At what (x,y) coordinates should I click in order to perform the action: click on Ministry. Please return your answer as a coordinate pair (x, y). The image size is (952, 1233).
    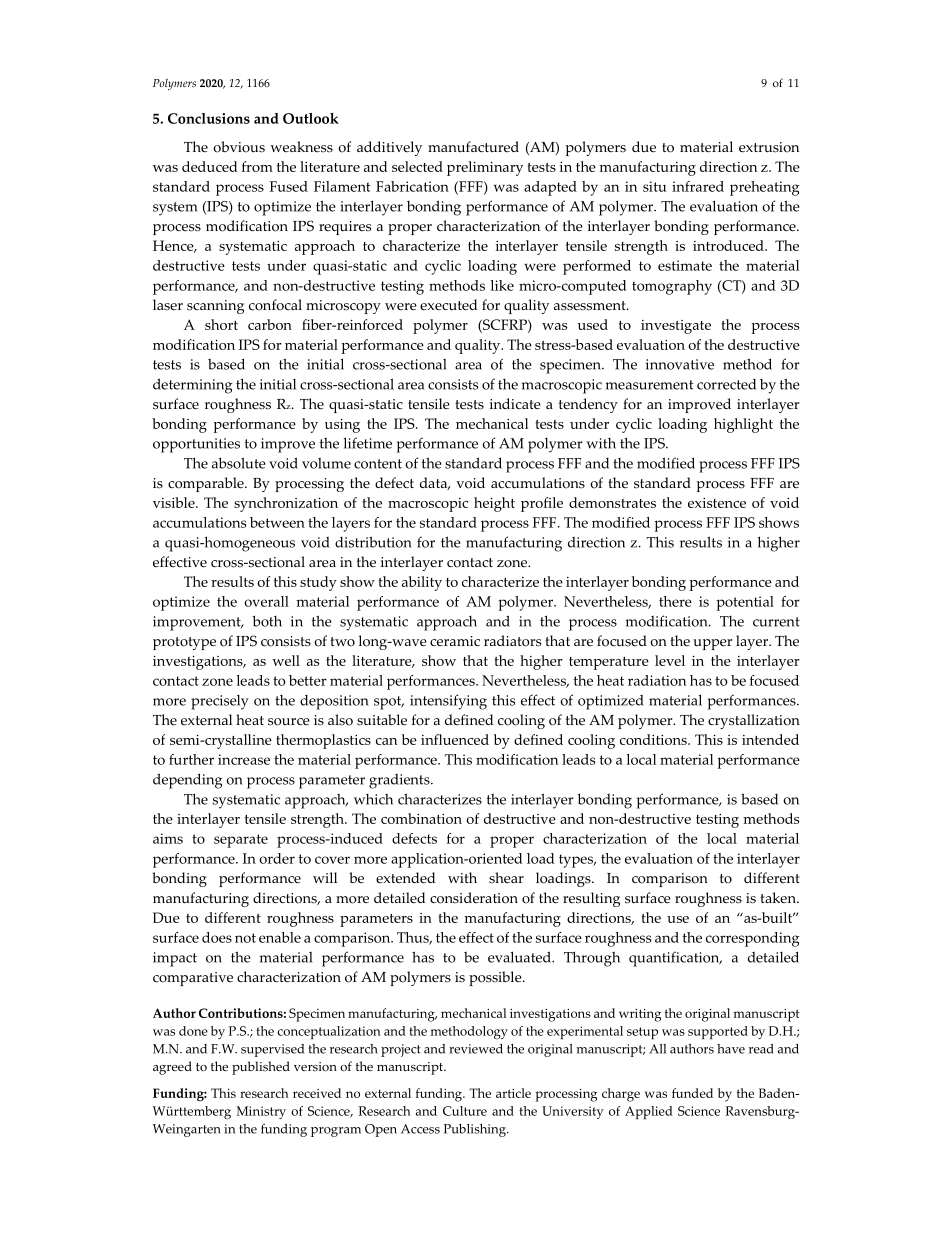
    Looking at the image, I should click on (261, 1112).
